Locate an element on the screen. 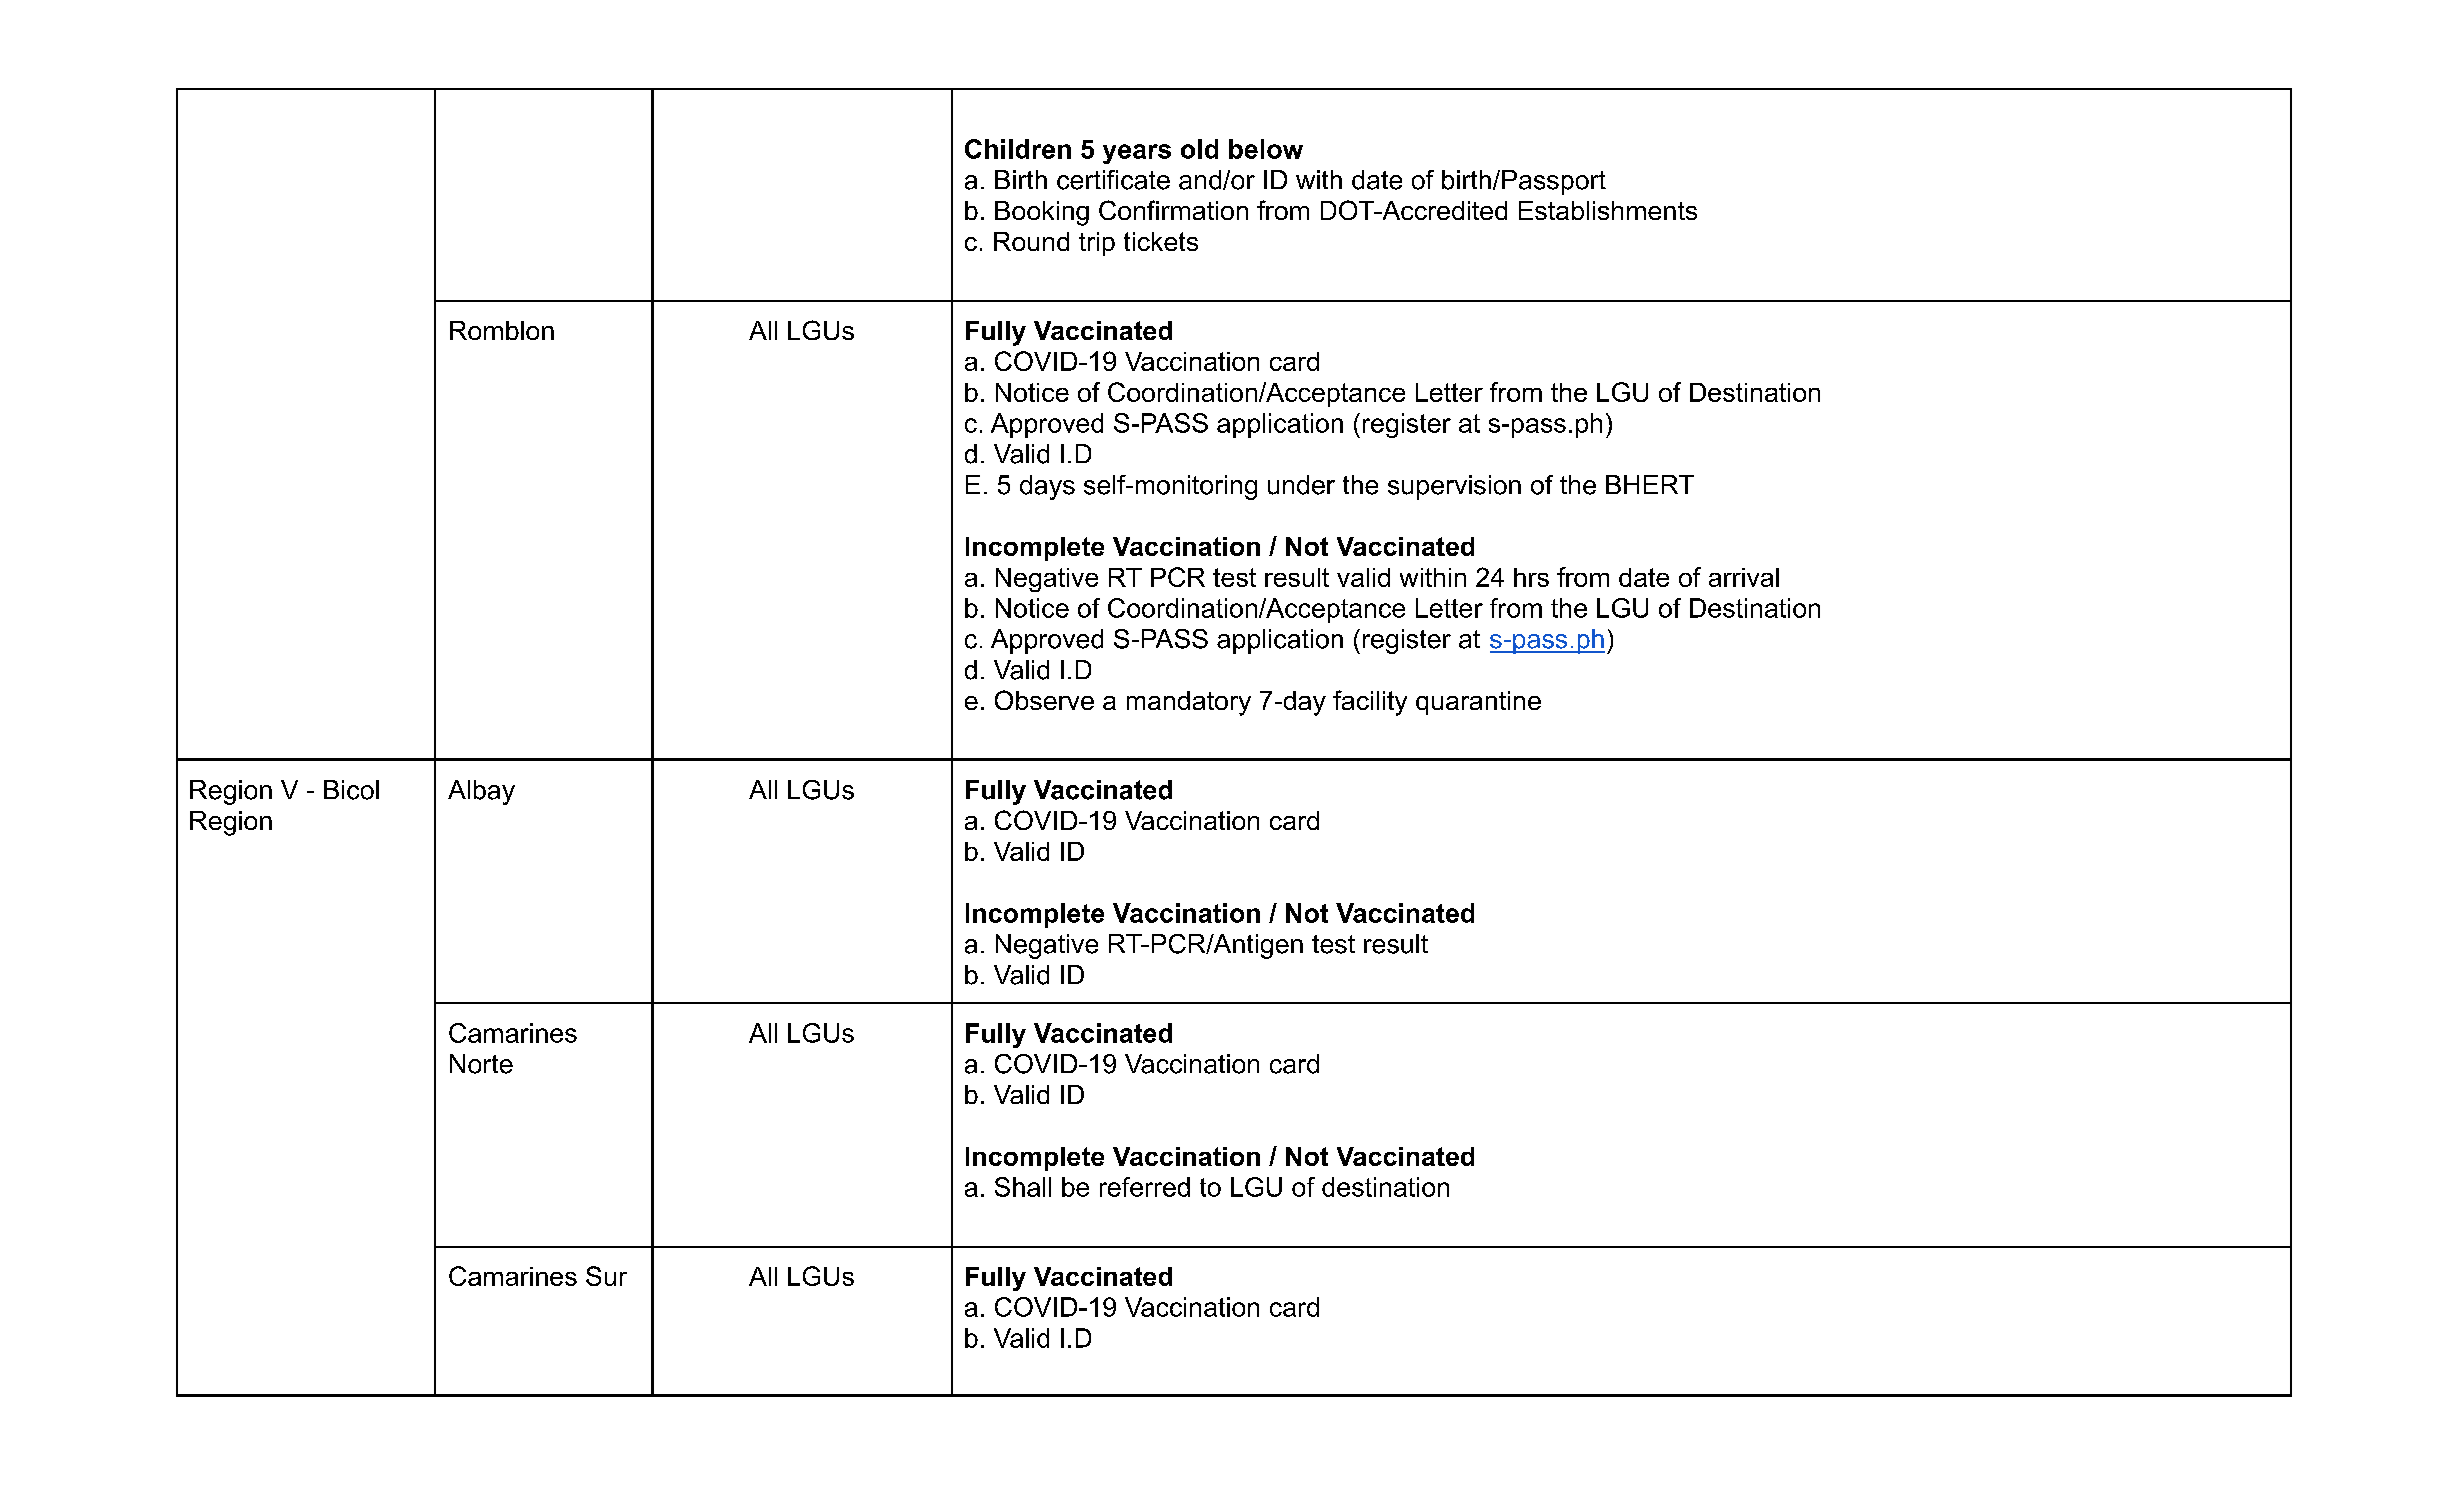 The width and height of the screenshot is (2458, 1492). Establishments is located at coordinates (1608, 210).
